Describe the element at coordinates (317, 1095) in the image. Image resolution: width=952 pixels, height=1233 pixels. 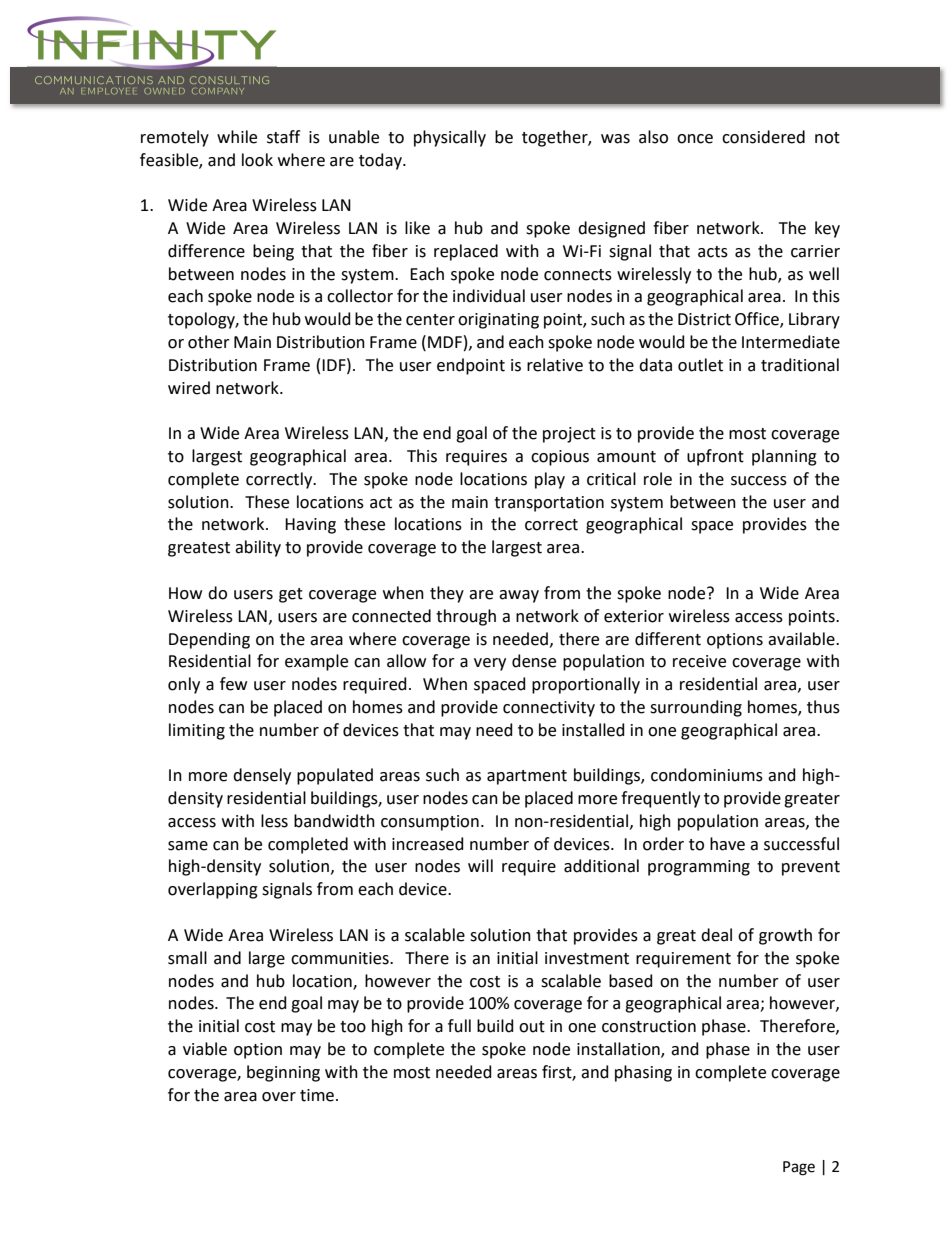
I see `time` at that location.
